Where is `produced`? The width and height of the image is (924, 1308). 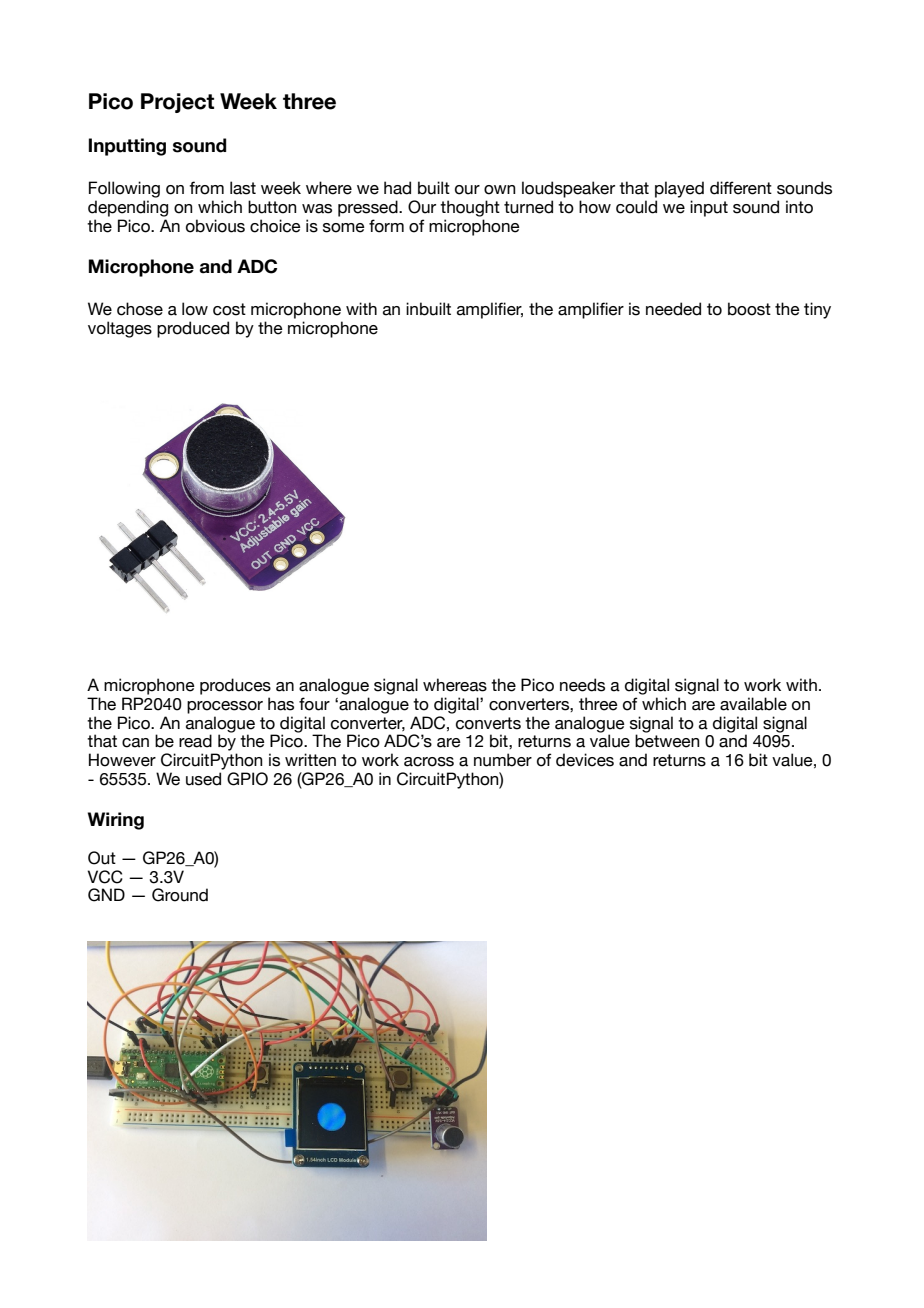
produced is located at coordinates (193, 329).
